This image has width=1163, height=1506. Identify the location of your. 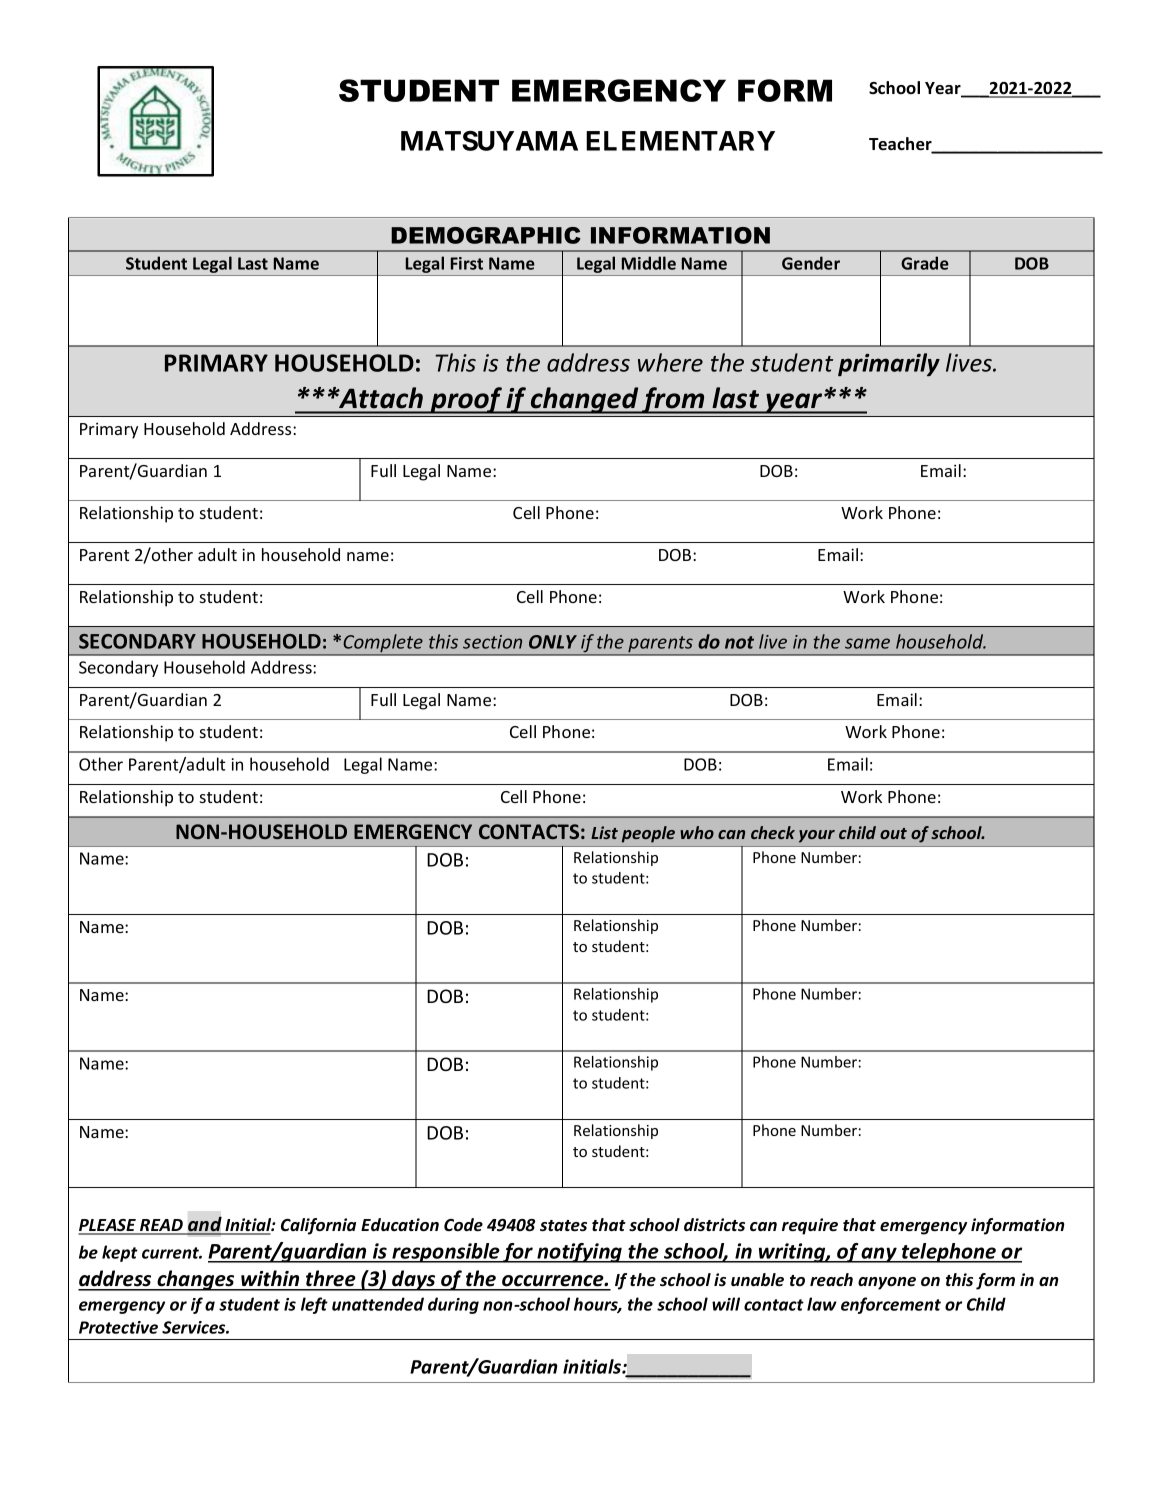
(817, 836).
